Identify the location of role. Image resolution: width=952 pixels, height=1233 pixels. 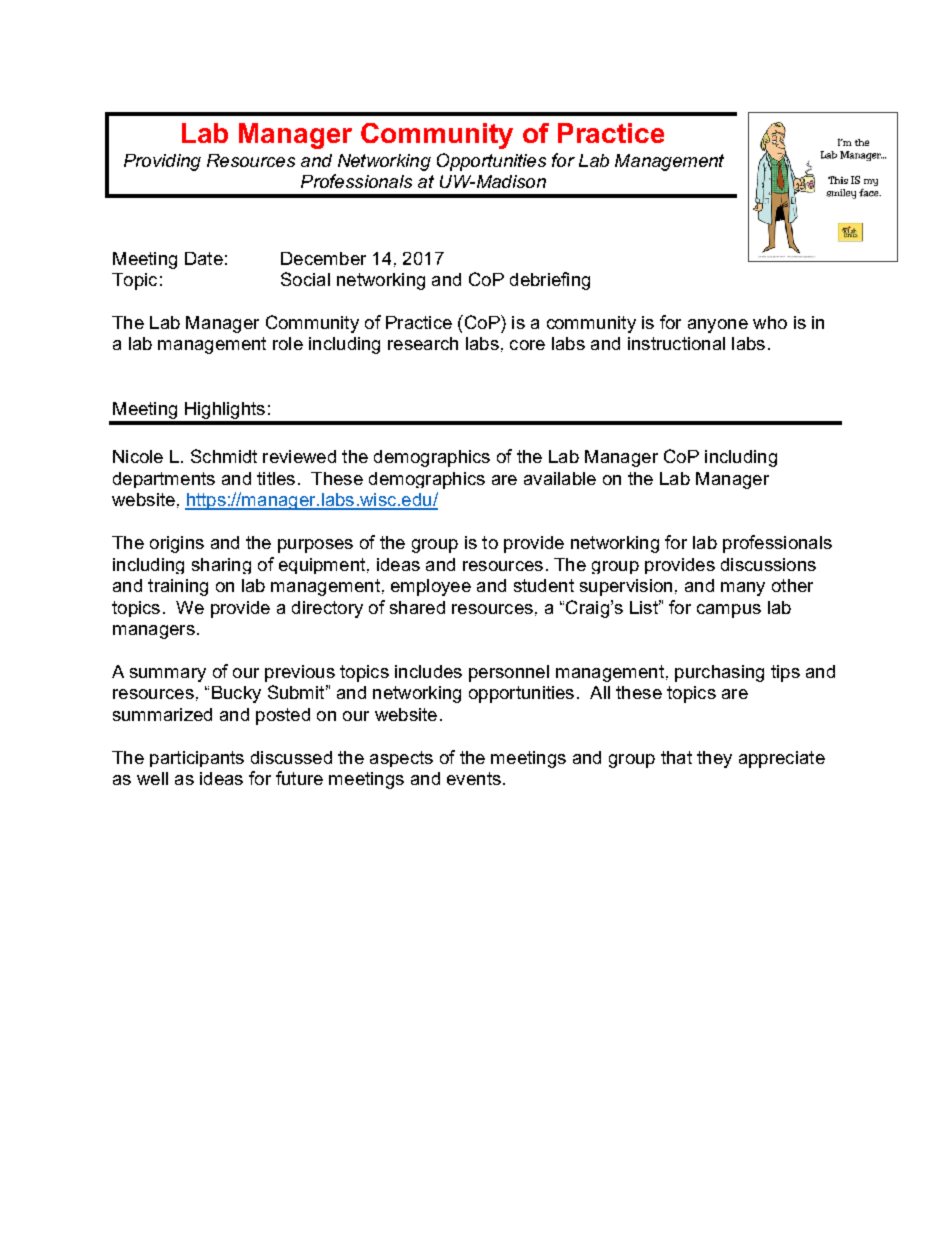
(288, 343).
